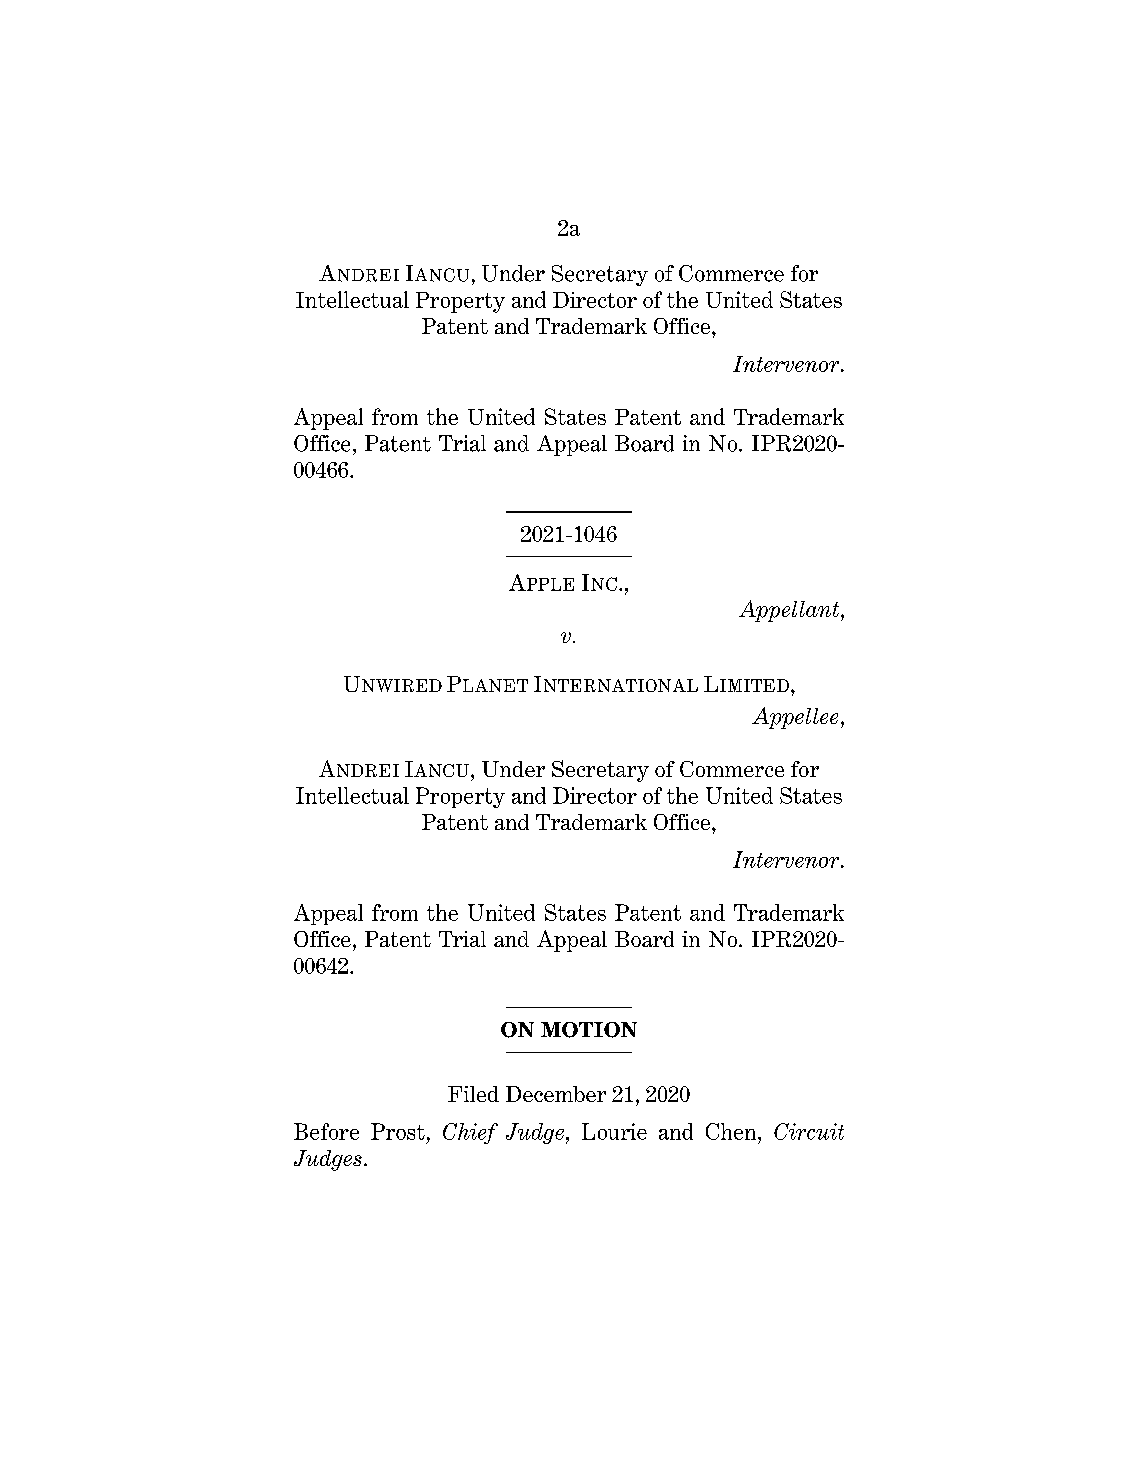 This screenshot has width=1138, height=1472. I want to click on Chief, so click(470, 1133).
